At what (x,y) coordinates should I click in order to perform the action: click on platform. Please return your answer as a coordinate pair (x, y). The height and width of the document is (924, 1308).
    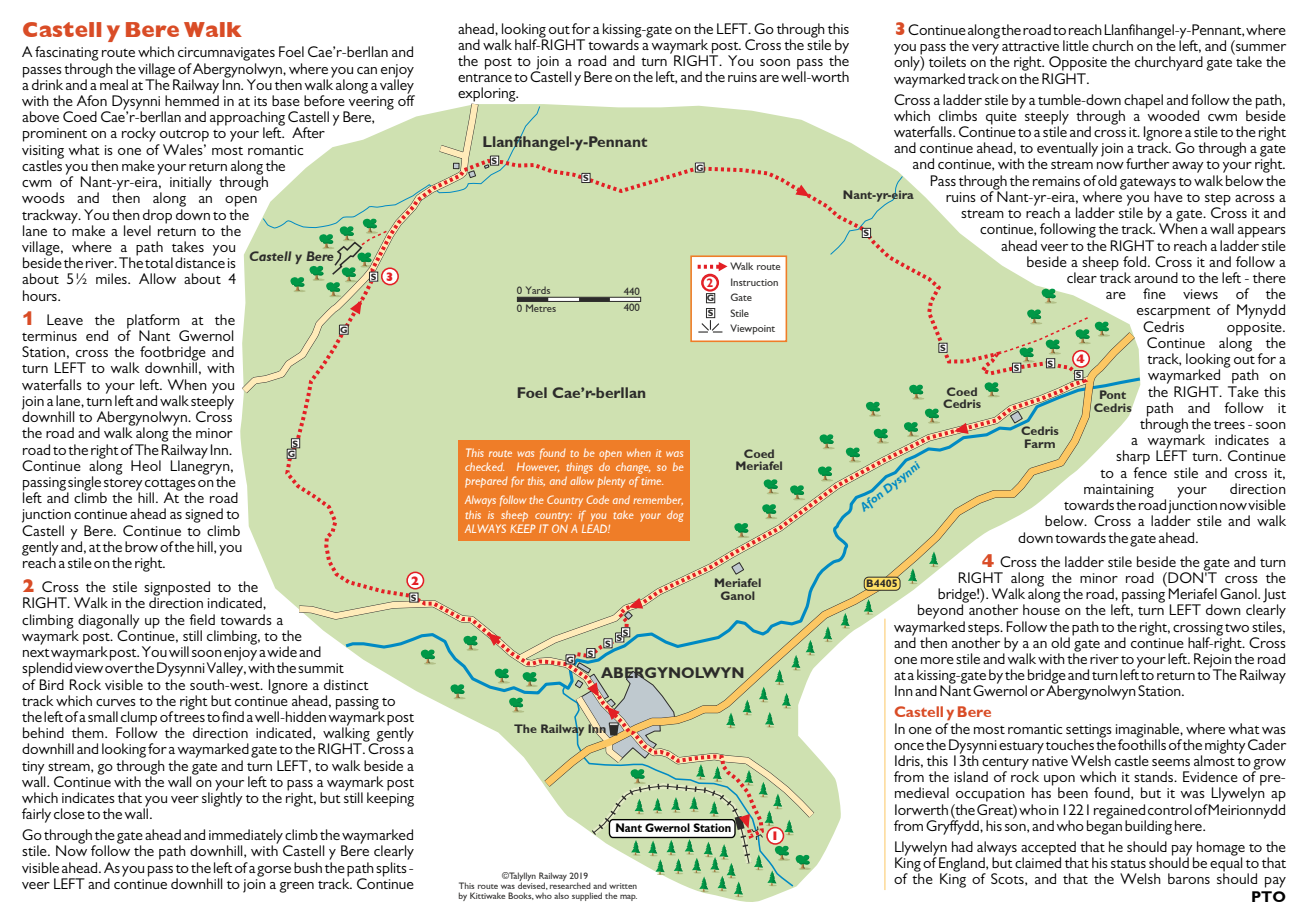
    Looking at the image, I should click on (153, 322).
